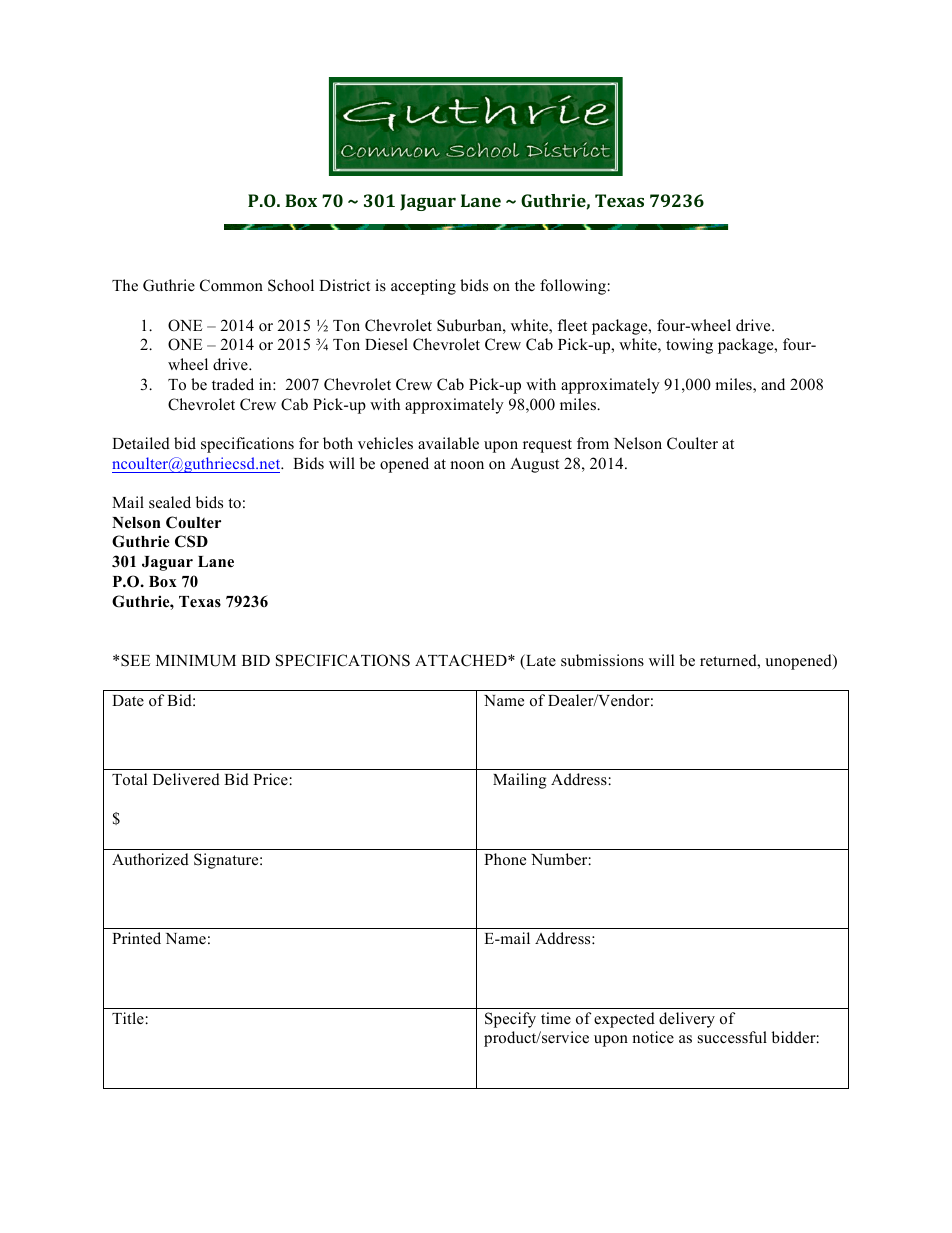 This document has height=1233, width=952. Describe the element at coordinates (270, 779) in the document. I see `Price` at that location.
